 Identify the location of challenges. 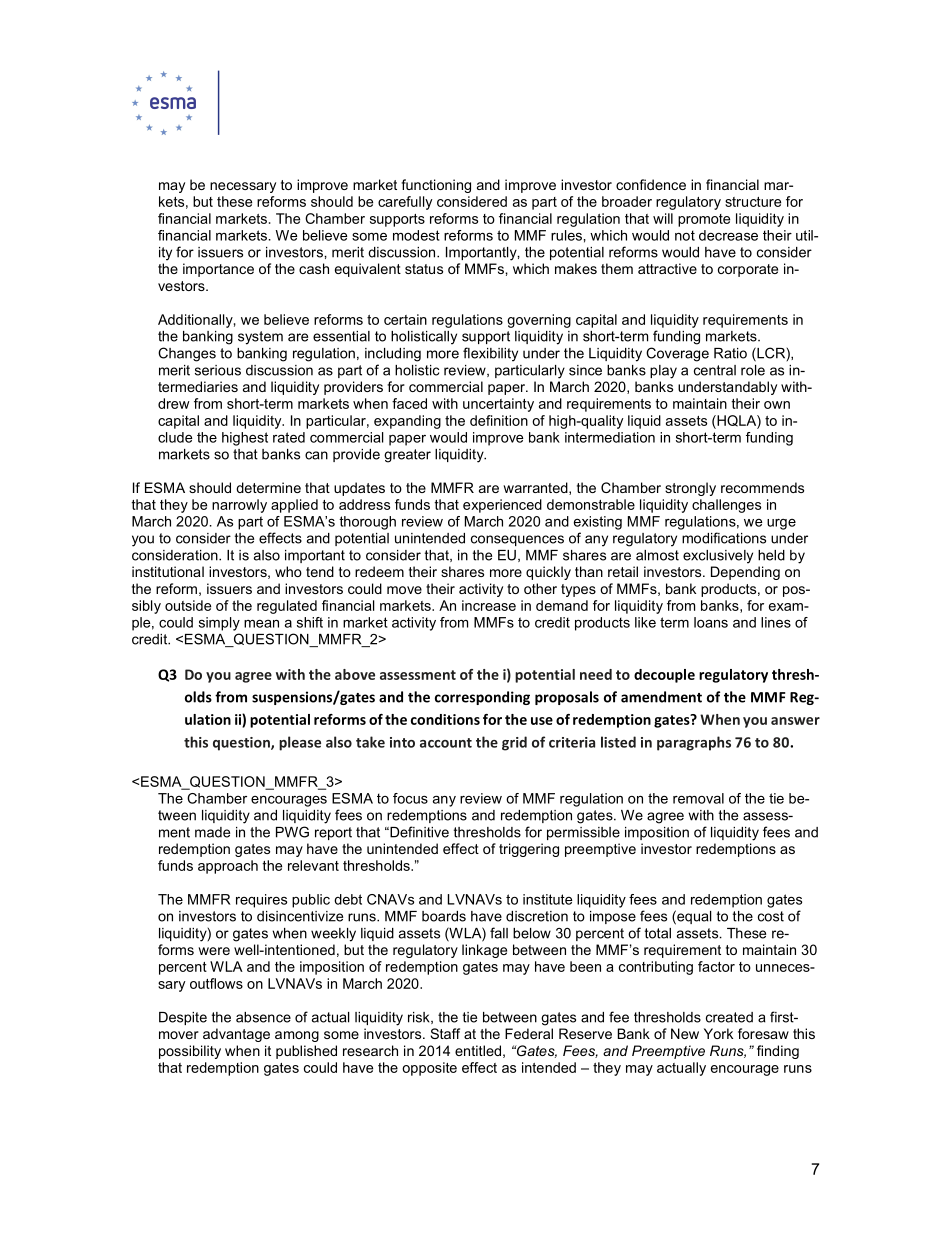
(726, 506).
